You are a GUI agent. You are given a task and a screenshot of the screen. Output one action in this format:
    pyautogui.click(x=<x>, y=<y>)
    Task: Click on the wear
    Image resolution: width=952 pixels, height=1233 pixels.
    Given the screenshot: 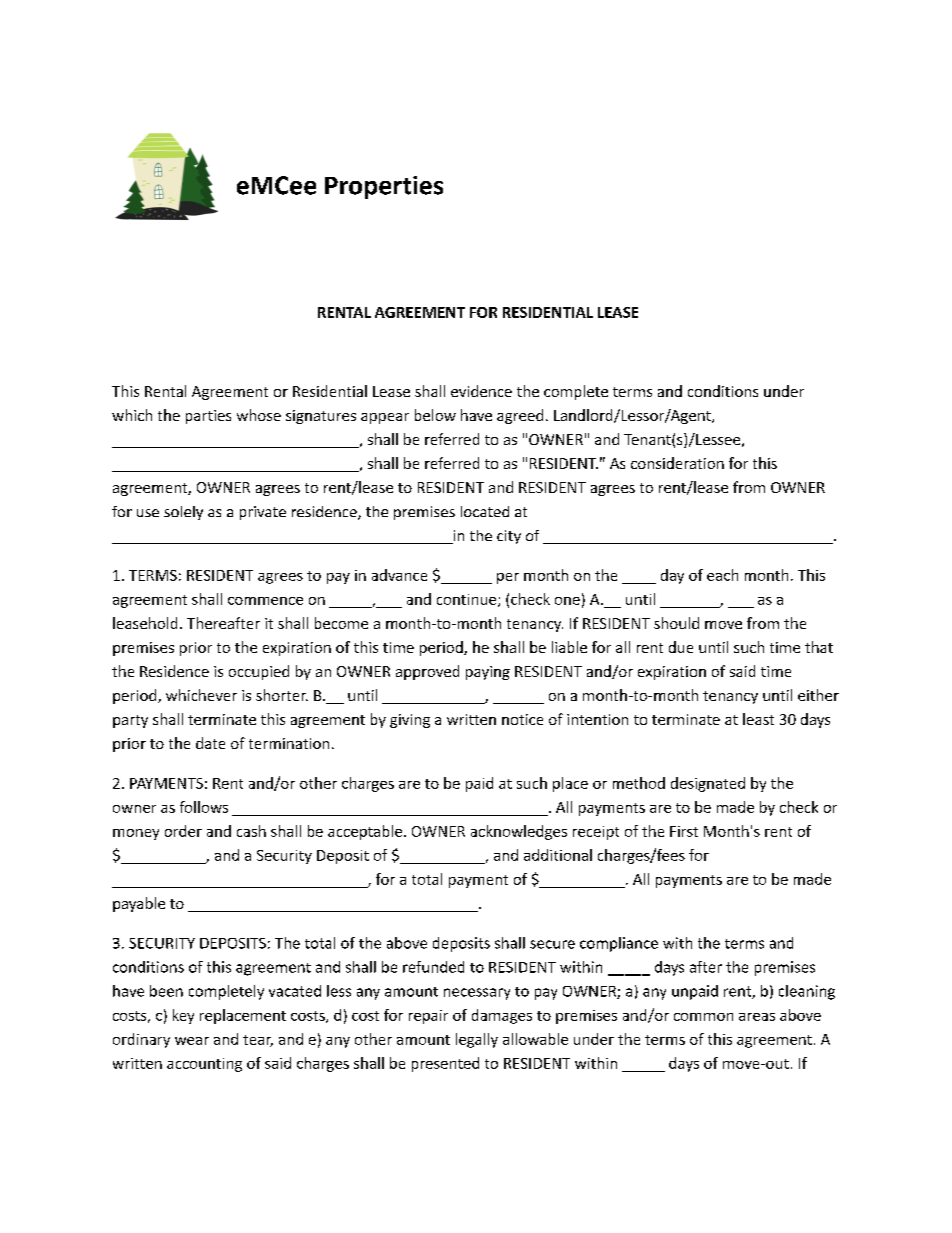 What is the action you would take?
    pyautogui.click(x=192, y=1041)
